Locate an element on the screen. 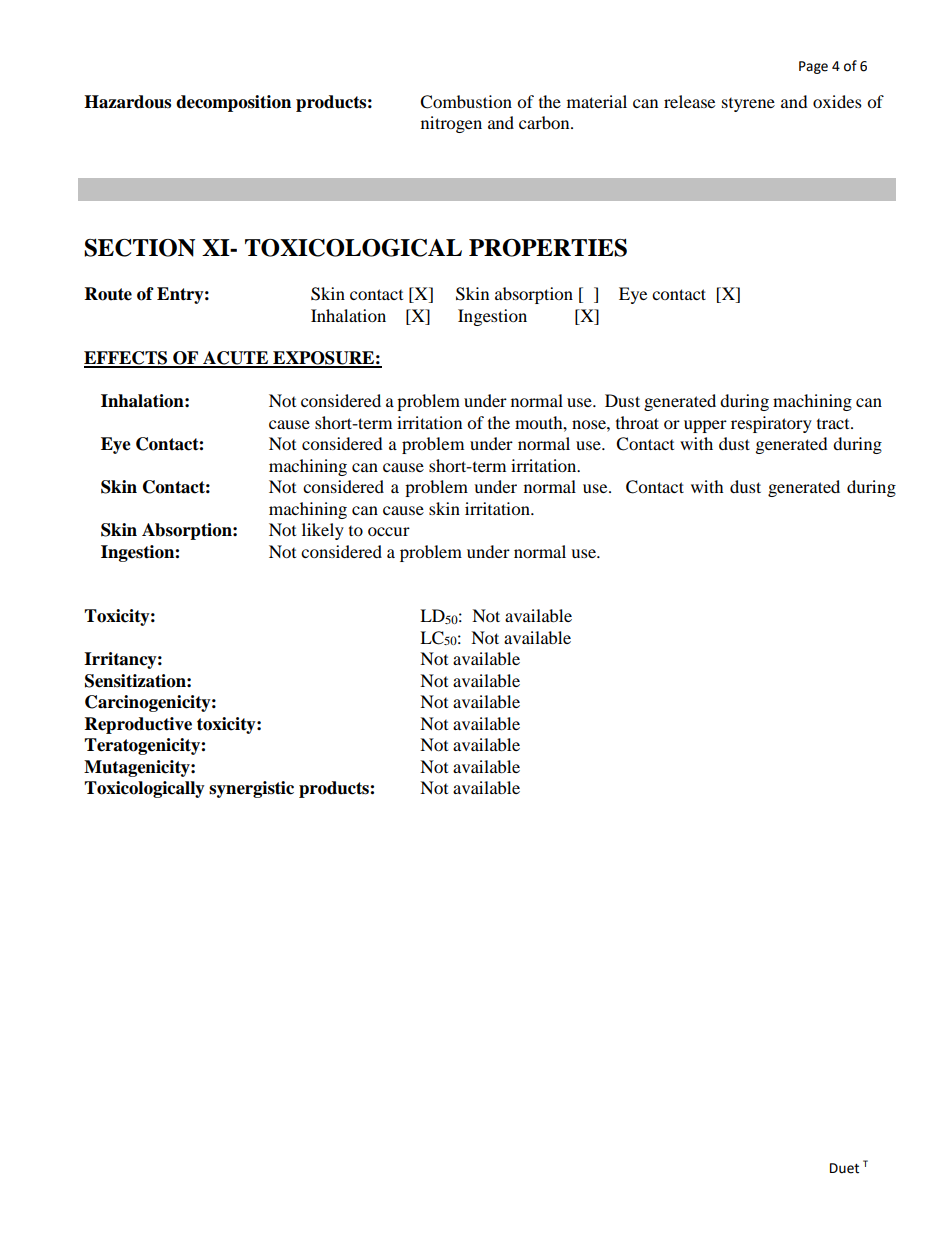 Image resolution: width=952 pixels, height=1233 pixels. decomposition is located at coordinates (233, 103).
